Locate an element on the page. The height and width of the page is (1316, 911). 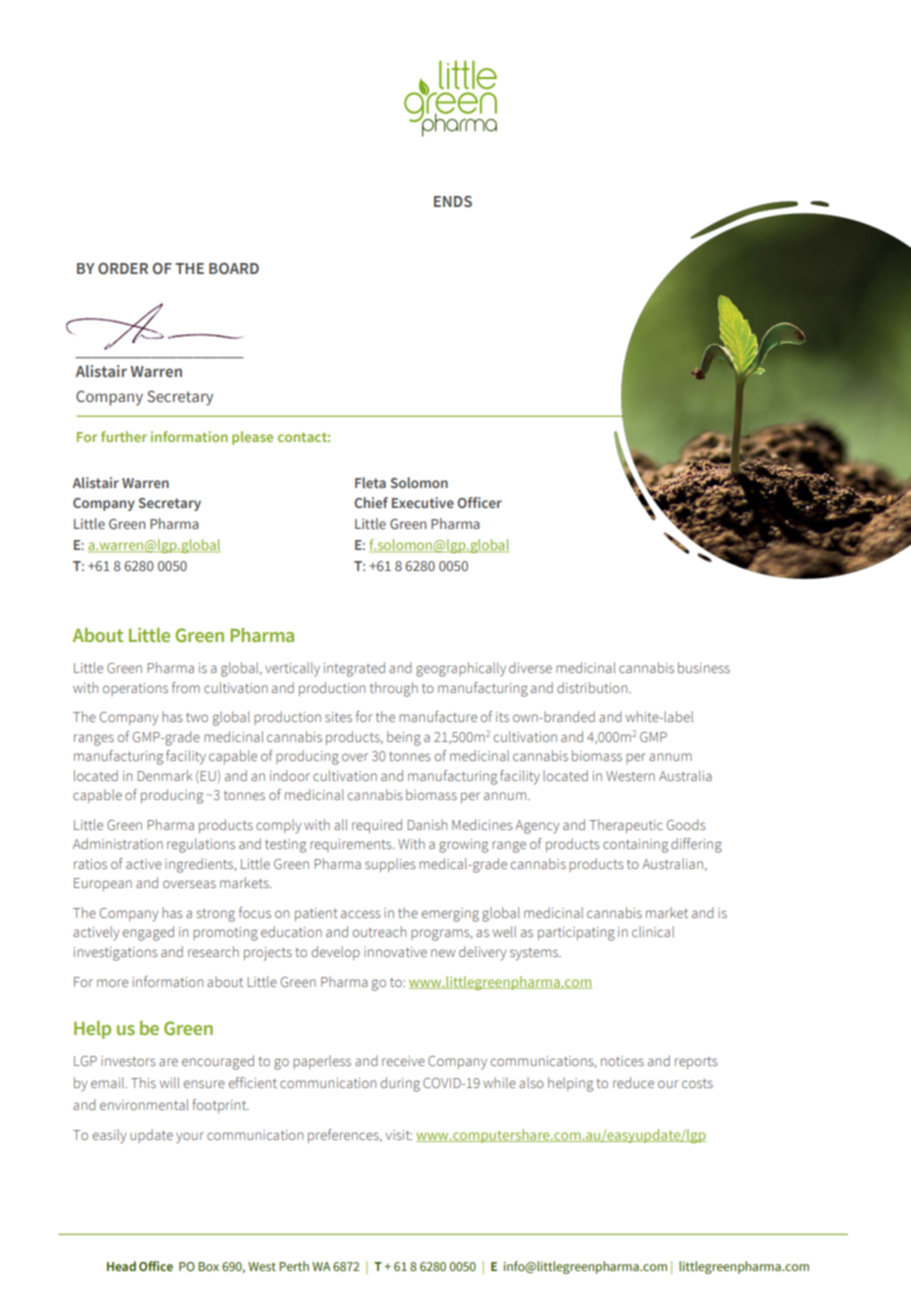
Chief is located at coordinates (371, 502).
